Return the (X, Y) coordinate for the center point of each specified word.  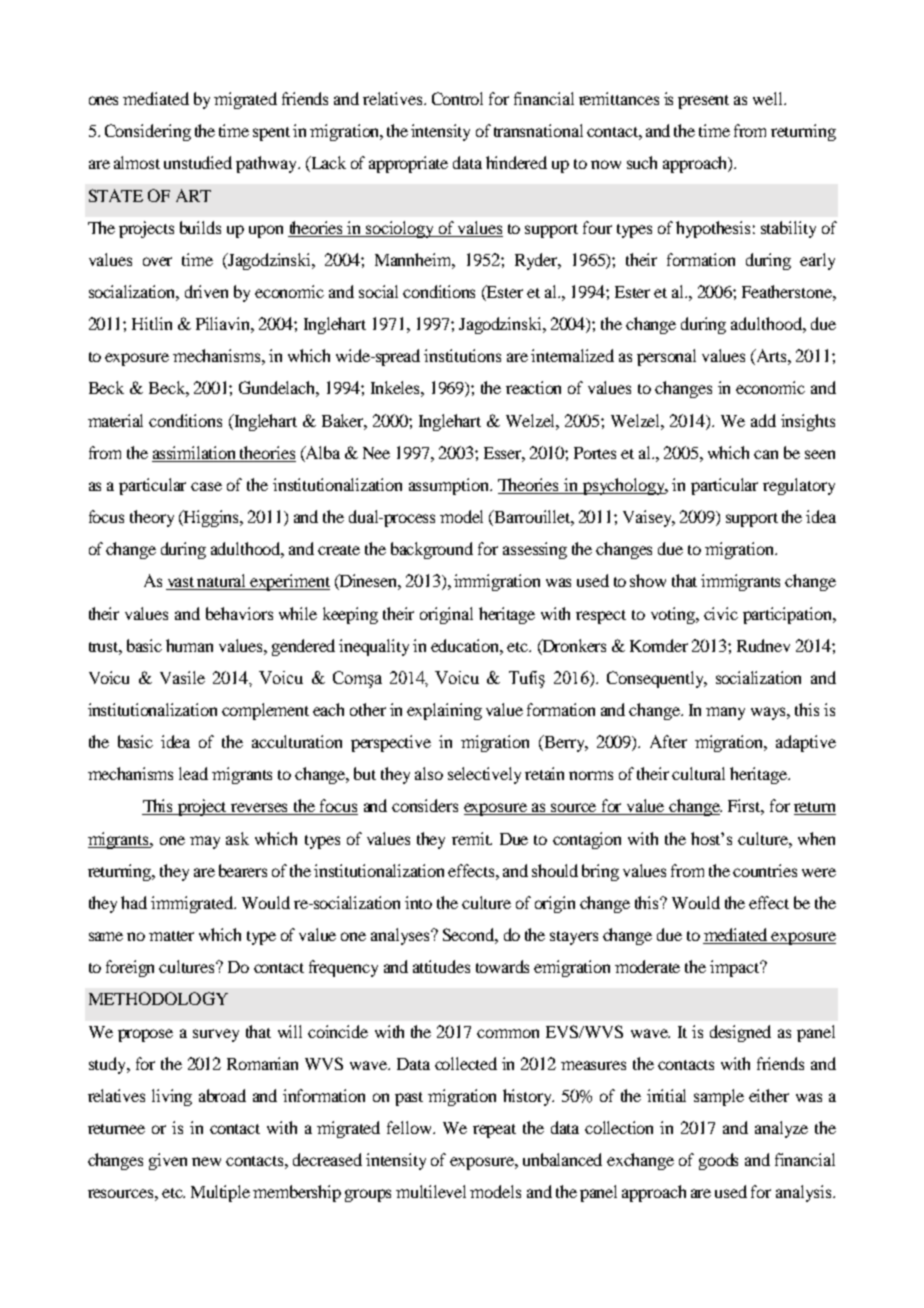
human (189, 645)
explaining (444, 711)
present (703, 102)
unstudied (198, 162)
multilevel (431, 1191)
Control (457, 98)
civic (721, 613)
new (206, 1161)
